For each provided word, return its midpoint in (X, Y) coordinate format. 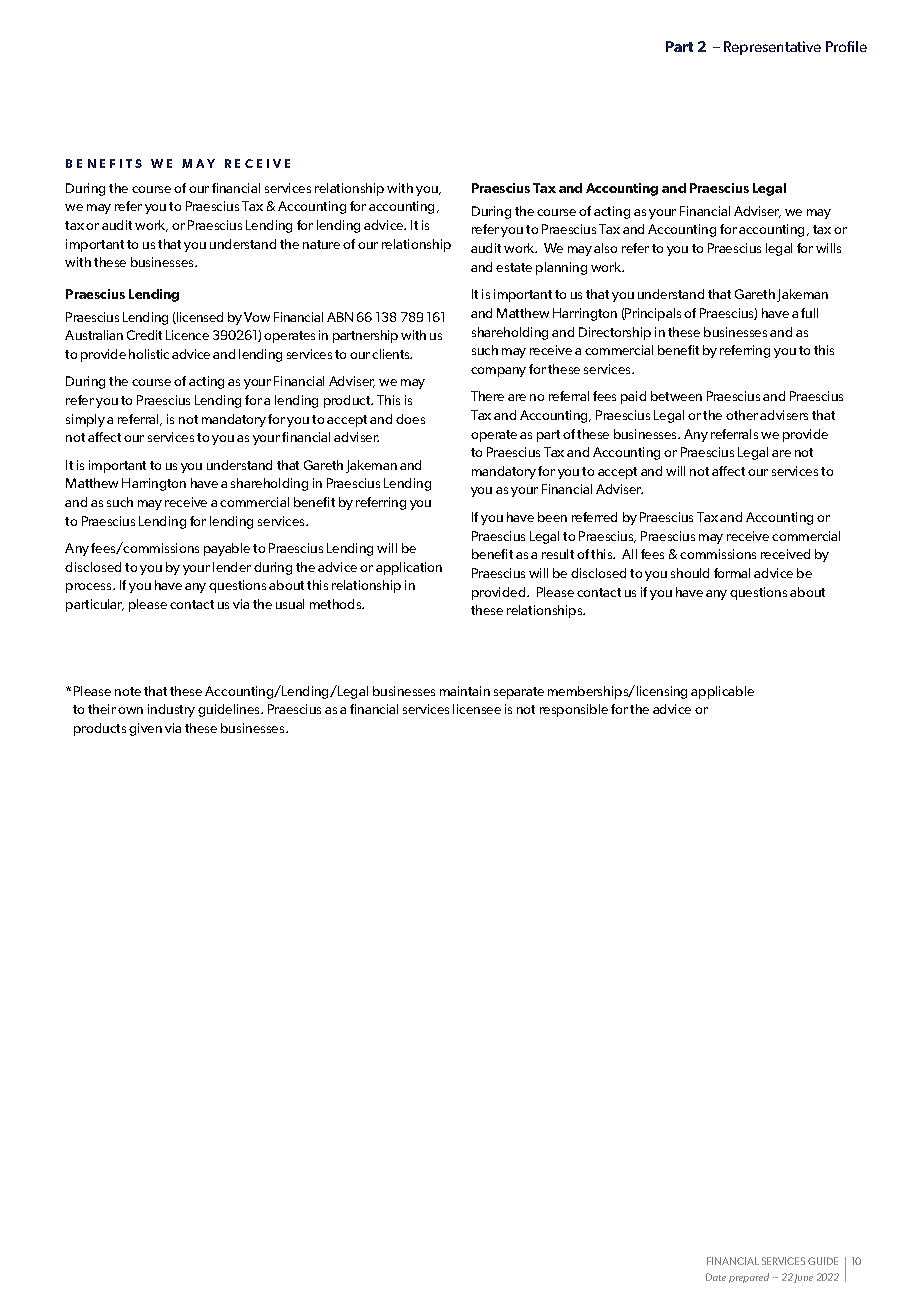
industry (171, 710)
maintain (465, 691)
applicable (722, 692)
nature (321, 244)
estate (514, 267)
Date (716, 1277)
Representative (772, 48)
